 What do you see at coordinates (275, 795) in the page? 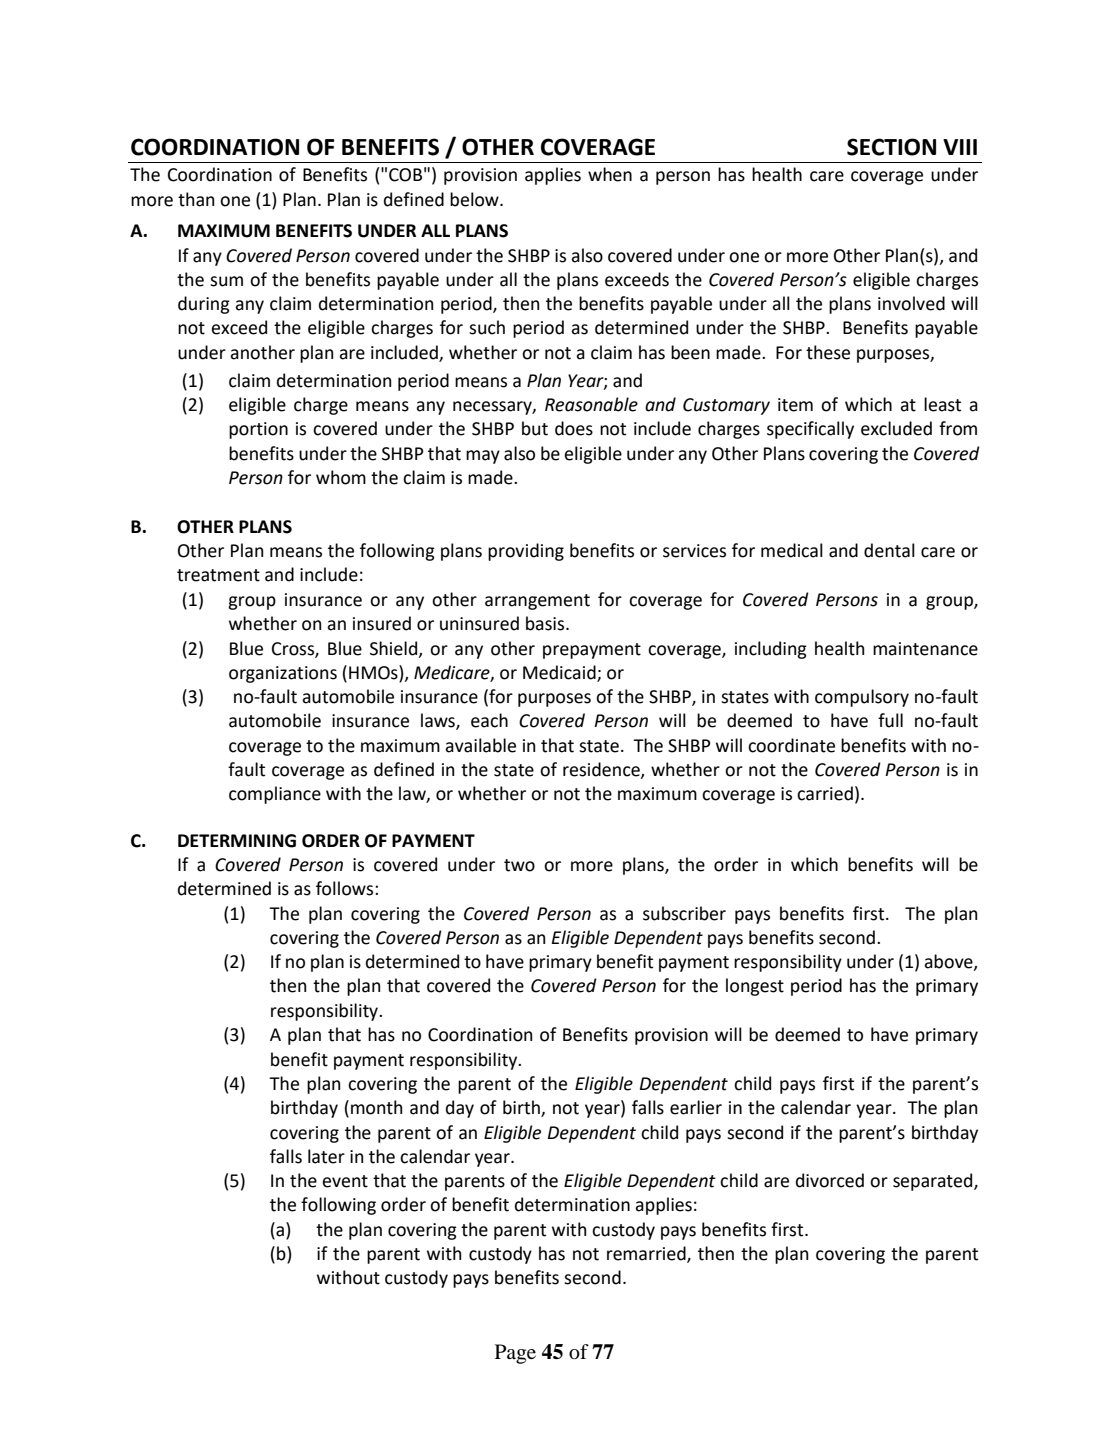
I see `compliance` at bounding box center [275, 795].
